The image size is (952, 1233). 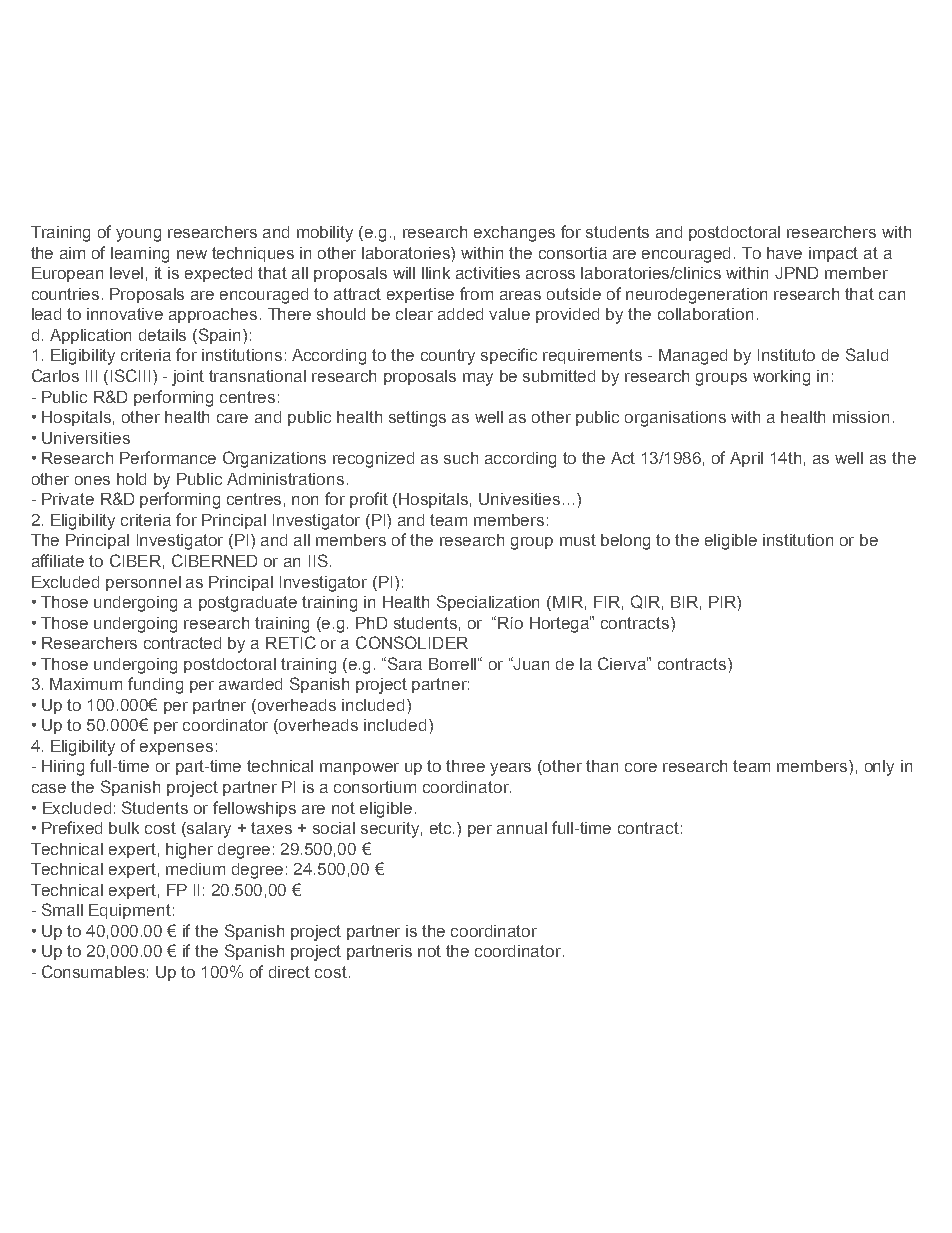 What do you see at coordinates (488, 273) in the screenshot?
I see `activities` at bounding box center [488, 273].
